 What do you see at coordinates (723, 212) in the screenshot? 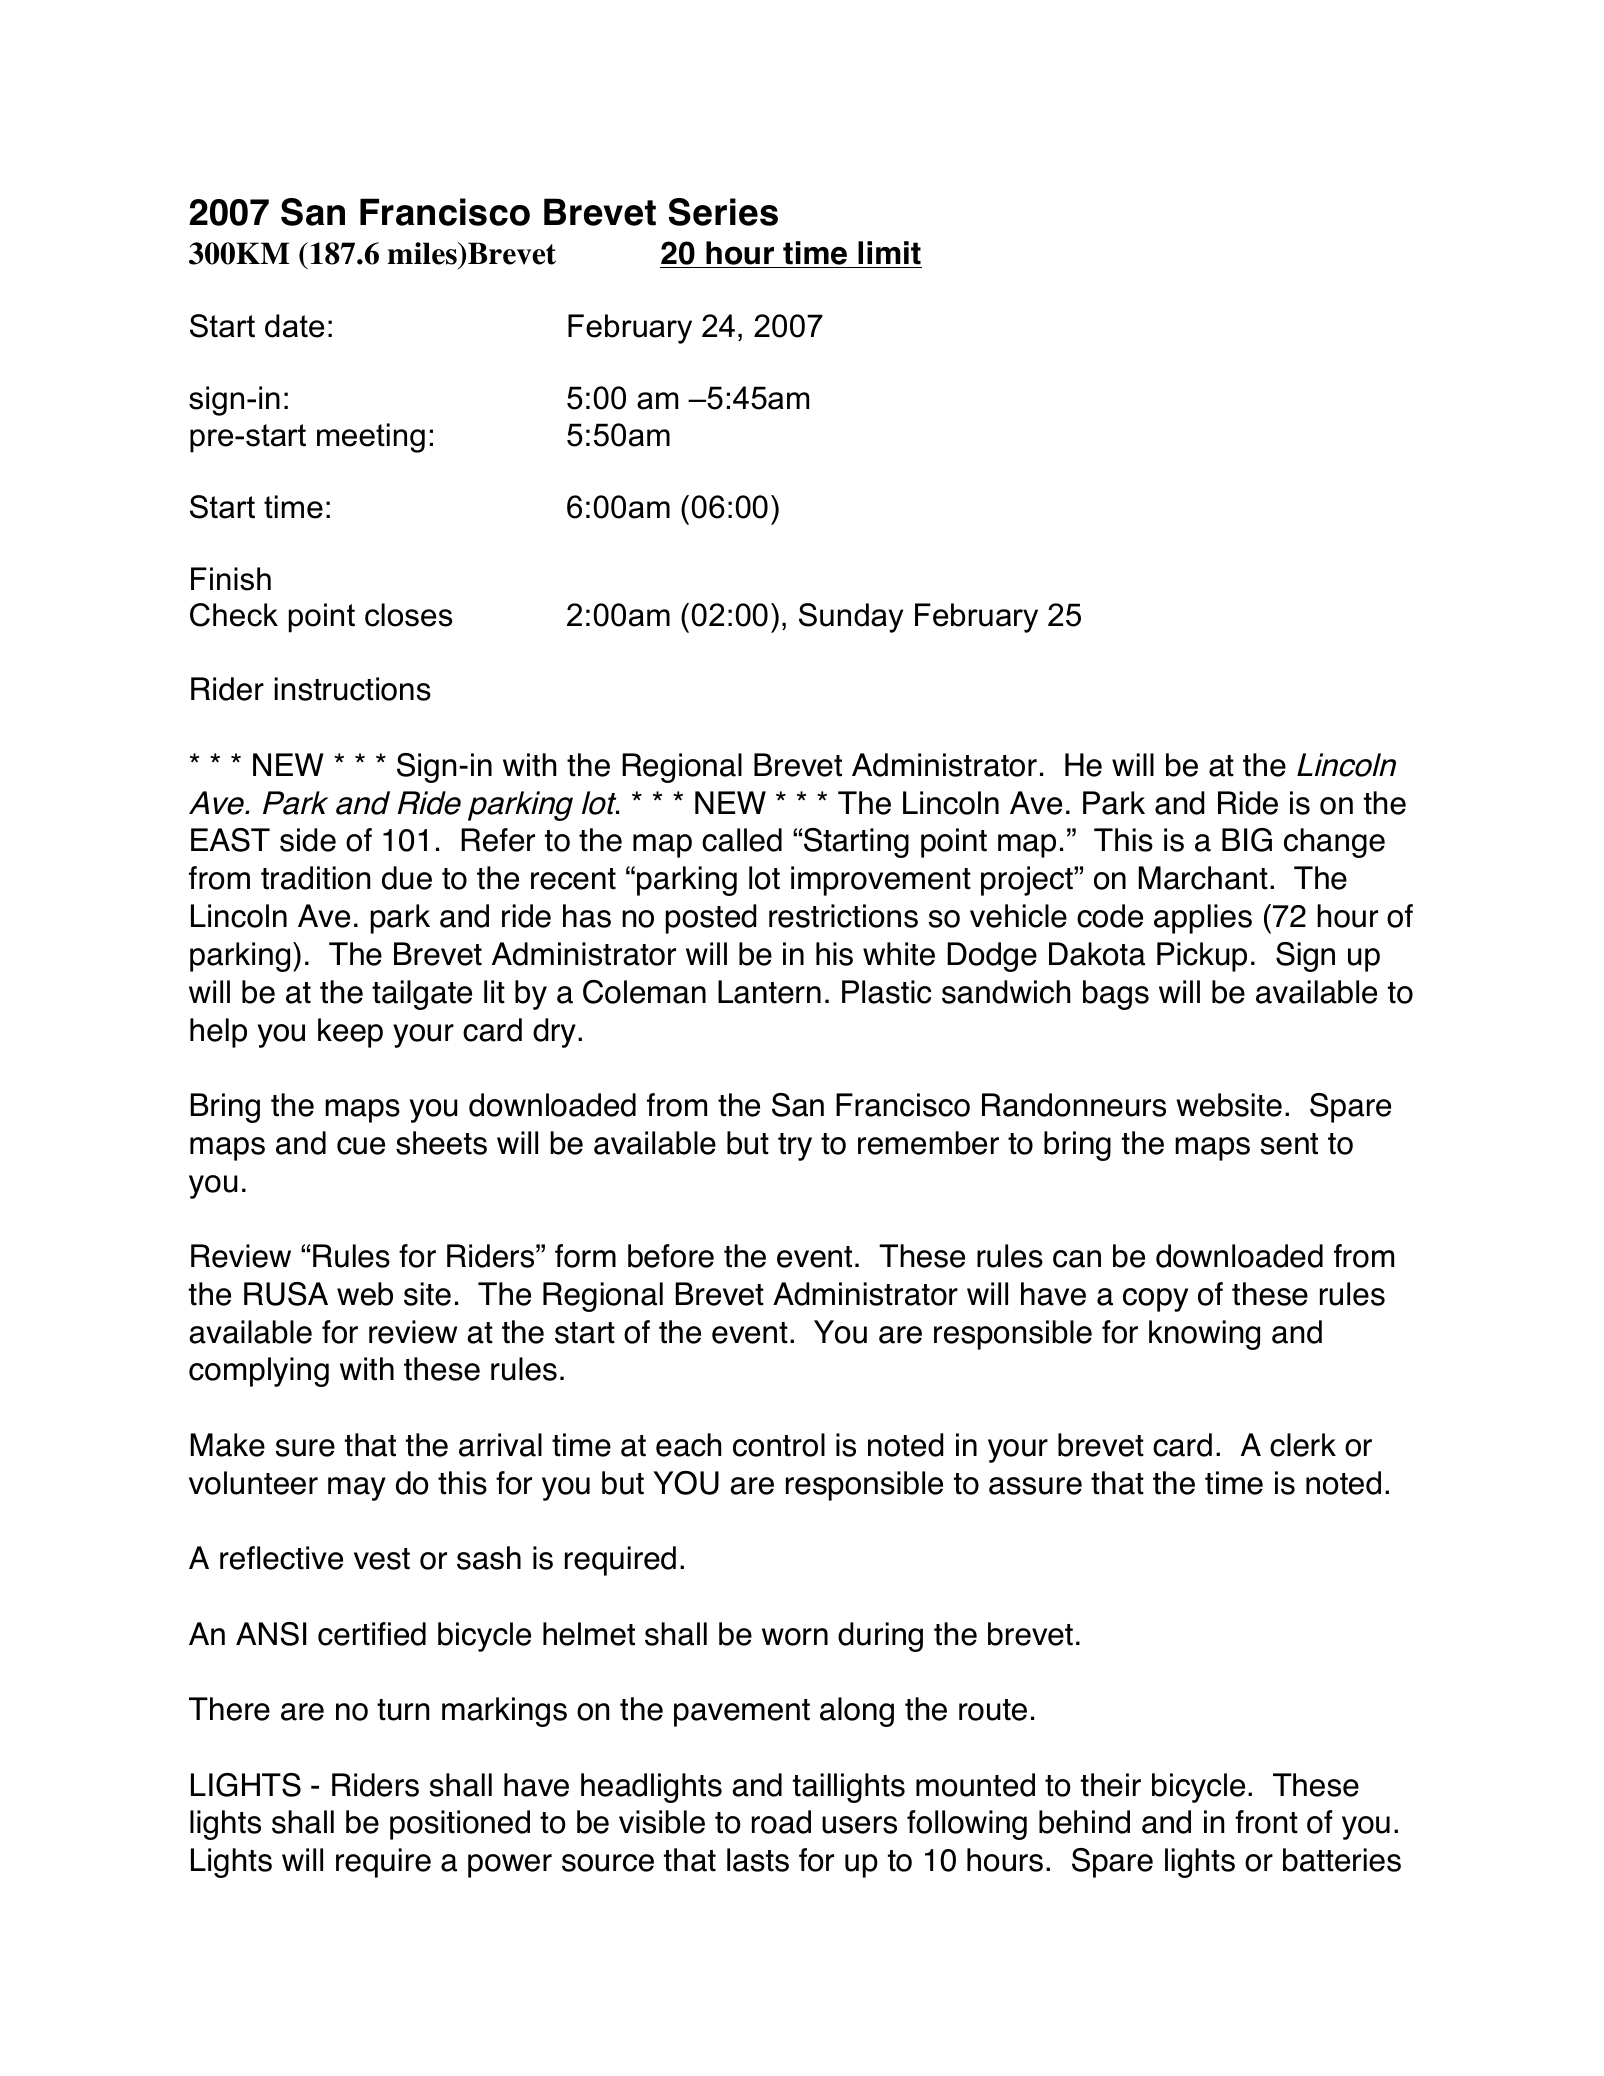
I see `Series` at bounding box center [723, 212].
